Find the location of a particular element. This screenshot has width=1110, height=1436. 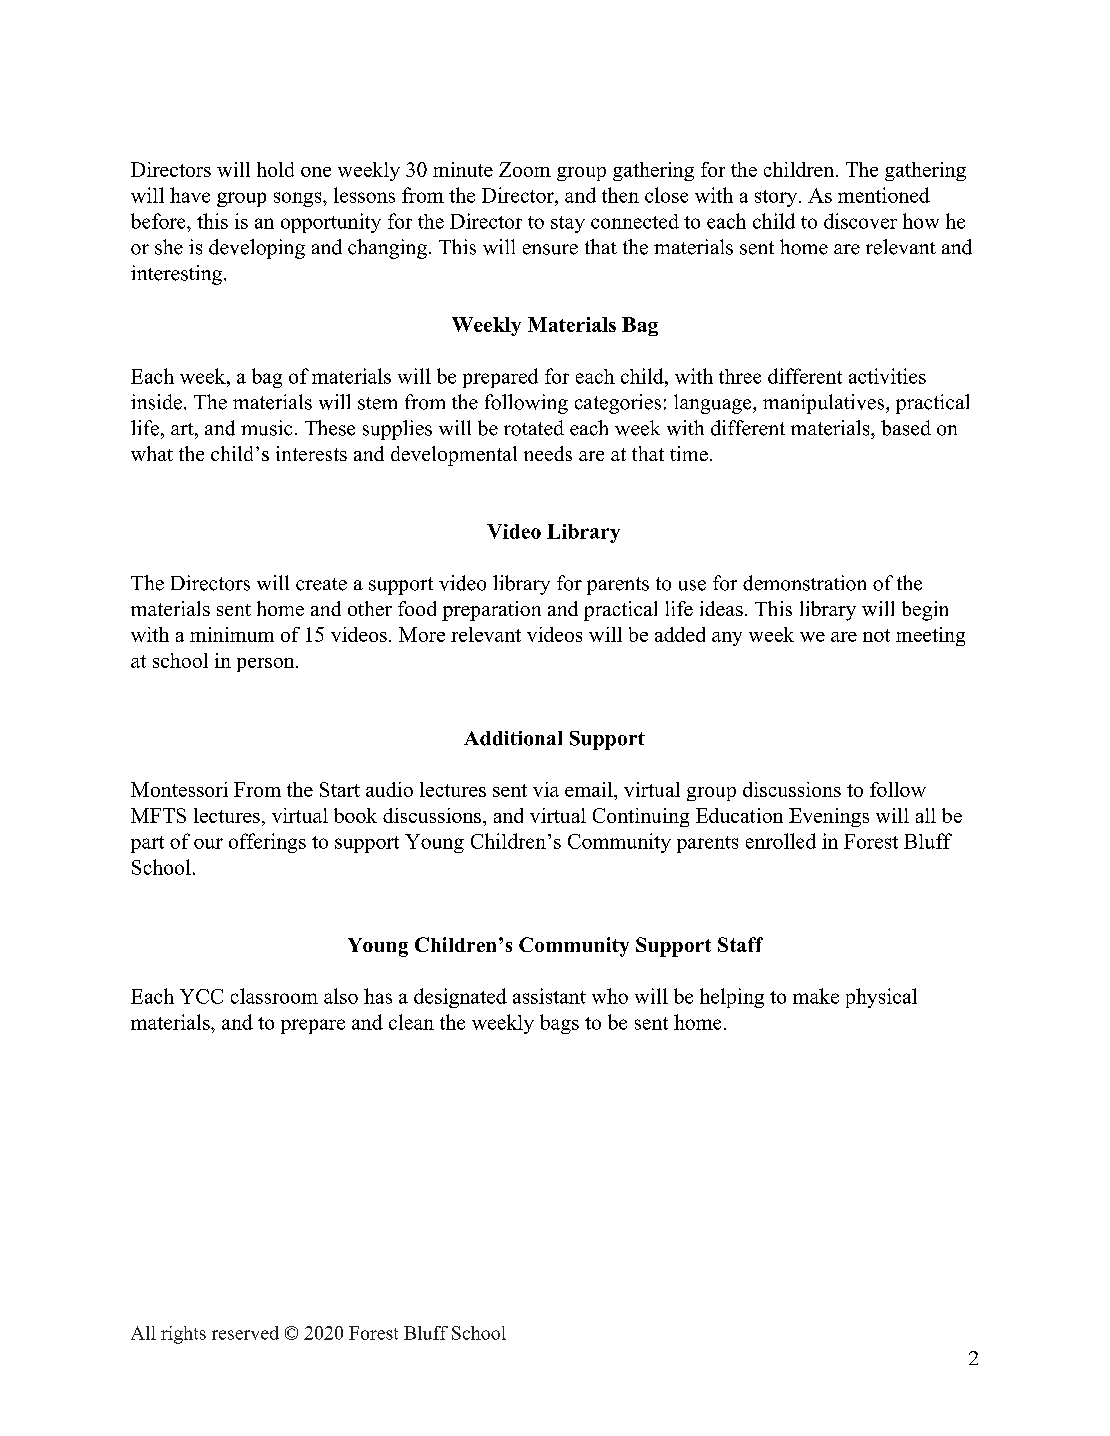

create is located at coordinates (321, 584).
